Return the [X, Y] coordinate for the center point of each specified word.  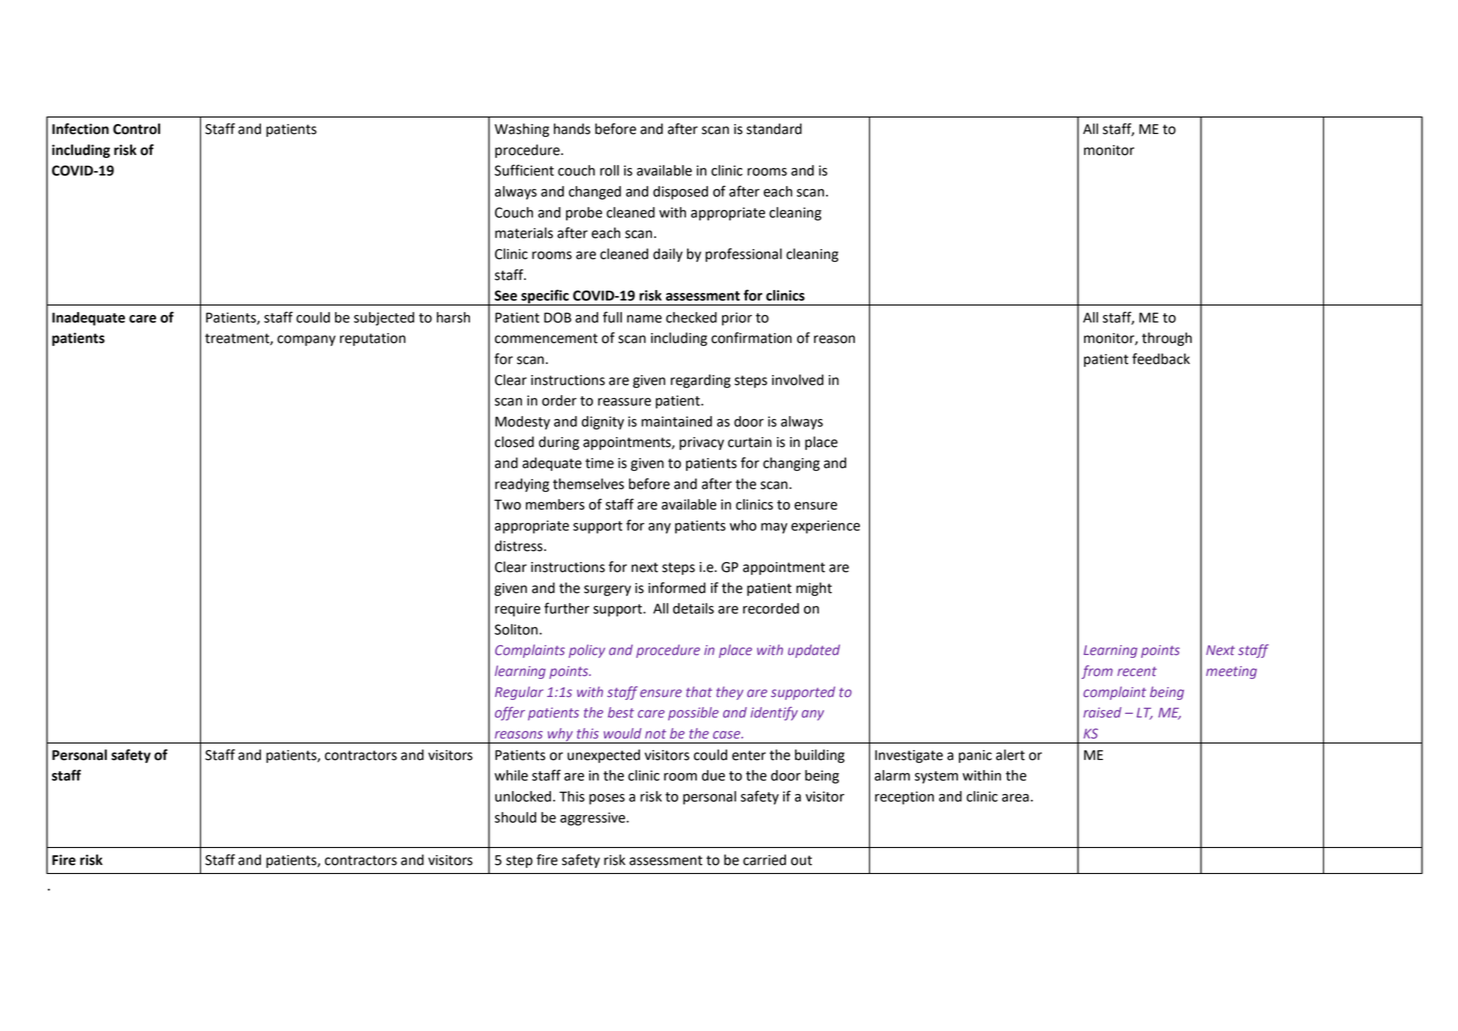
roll [609, 170]
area [1015, 798]
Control [136, 129]
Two [507, 504]
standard [774, 129]
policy [587, 651]
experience [825, 527]
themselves [588, 484]
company [306, 340]
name [644, 319]
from [1097, 672]
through [1167, 339]
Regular [519, 693]
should [515, 817]
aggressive [594, 819]
